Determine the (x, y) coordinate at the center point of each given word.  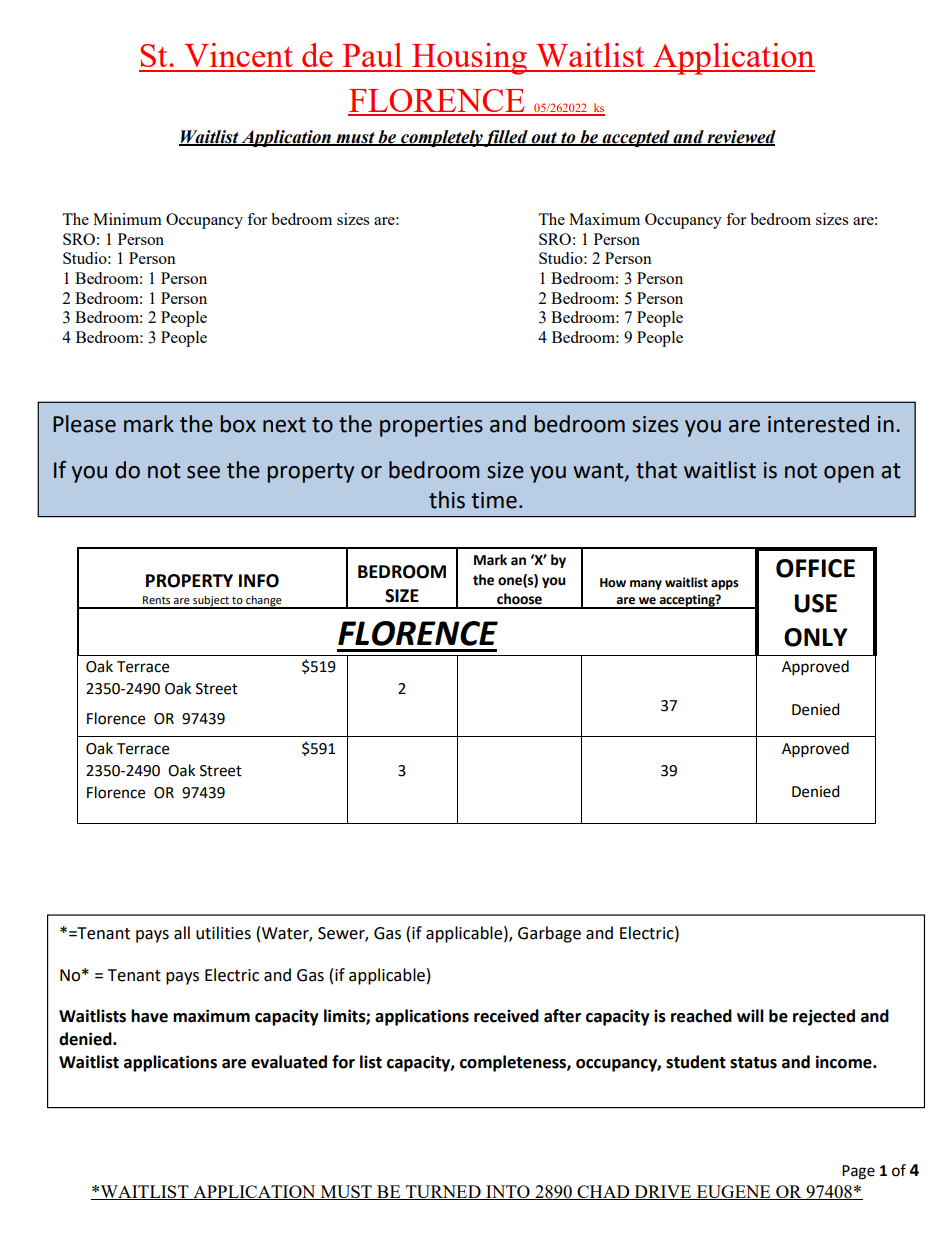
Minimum (127, 219)
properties (431, 426)
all (182, 933)
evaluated (289, 1062)
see (203, 472)
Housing (470, 59)
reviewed (740, 137)
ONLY (816, 637)
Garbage (549, 934)
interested (818, 424)
